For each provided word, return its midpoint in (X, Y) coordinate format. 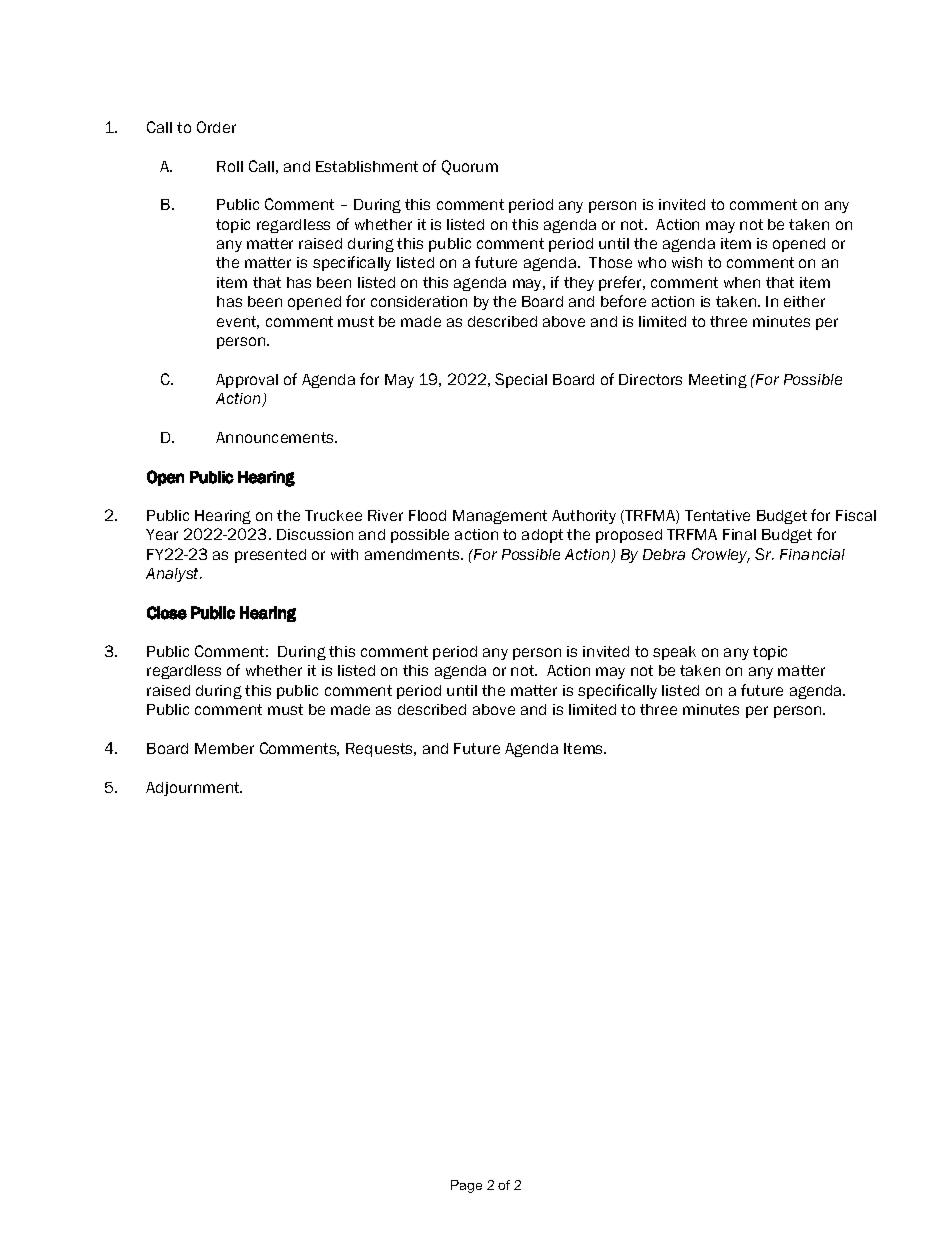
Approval (247, 381)
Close (167, 613)
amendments (413, 554)
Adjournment (194, 789)
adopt (542, 536)
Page (466, 1186)
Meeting (718, 381)
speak (674, 653)
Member (224, 748)
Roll (230, 166)
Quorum (470, 167)
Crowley (721, 555)
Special (521, 380)
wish (687, 262)
